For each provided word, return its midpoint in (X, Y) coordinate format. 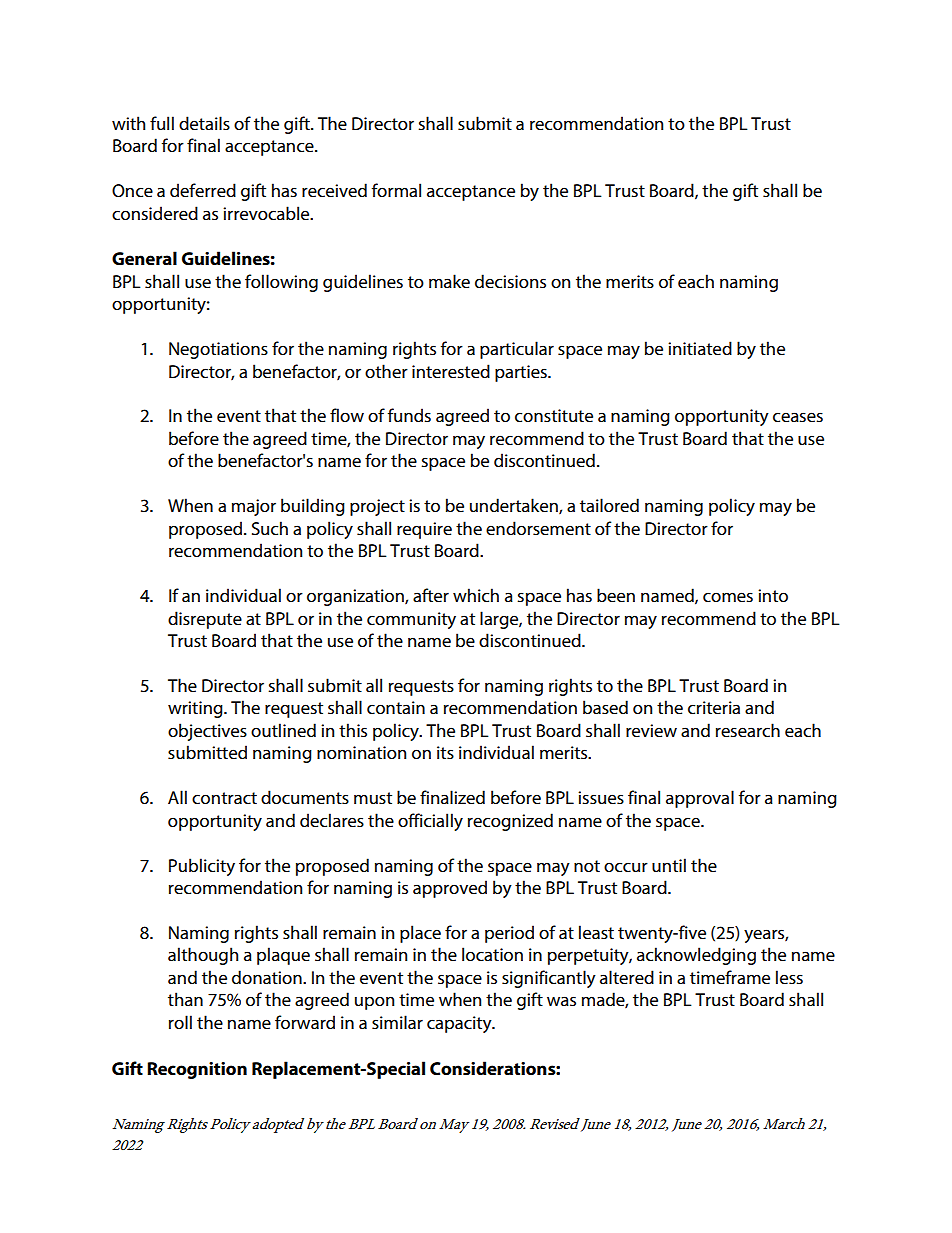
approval (700, 799)
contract (224, 798)
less (789, 977)
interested (451, 371)
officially (430, 822)
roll (180, 1022)
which (476, 595)
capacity (460, 1024)
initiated (700, 348)
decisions (510, 281)
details (204, 123)
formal (396, 190)
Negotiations (218, 350)
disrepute (205, 620)
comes (728, 597)
